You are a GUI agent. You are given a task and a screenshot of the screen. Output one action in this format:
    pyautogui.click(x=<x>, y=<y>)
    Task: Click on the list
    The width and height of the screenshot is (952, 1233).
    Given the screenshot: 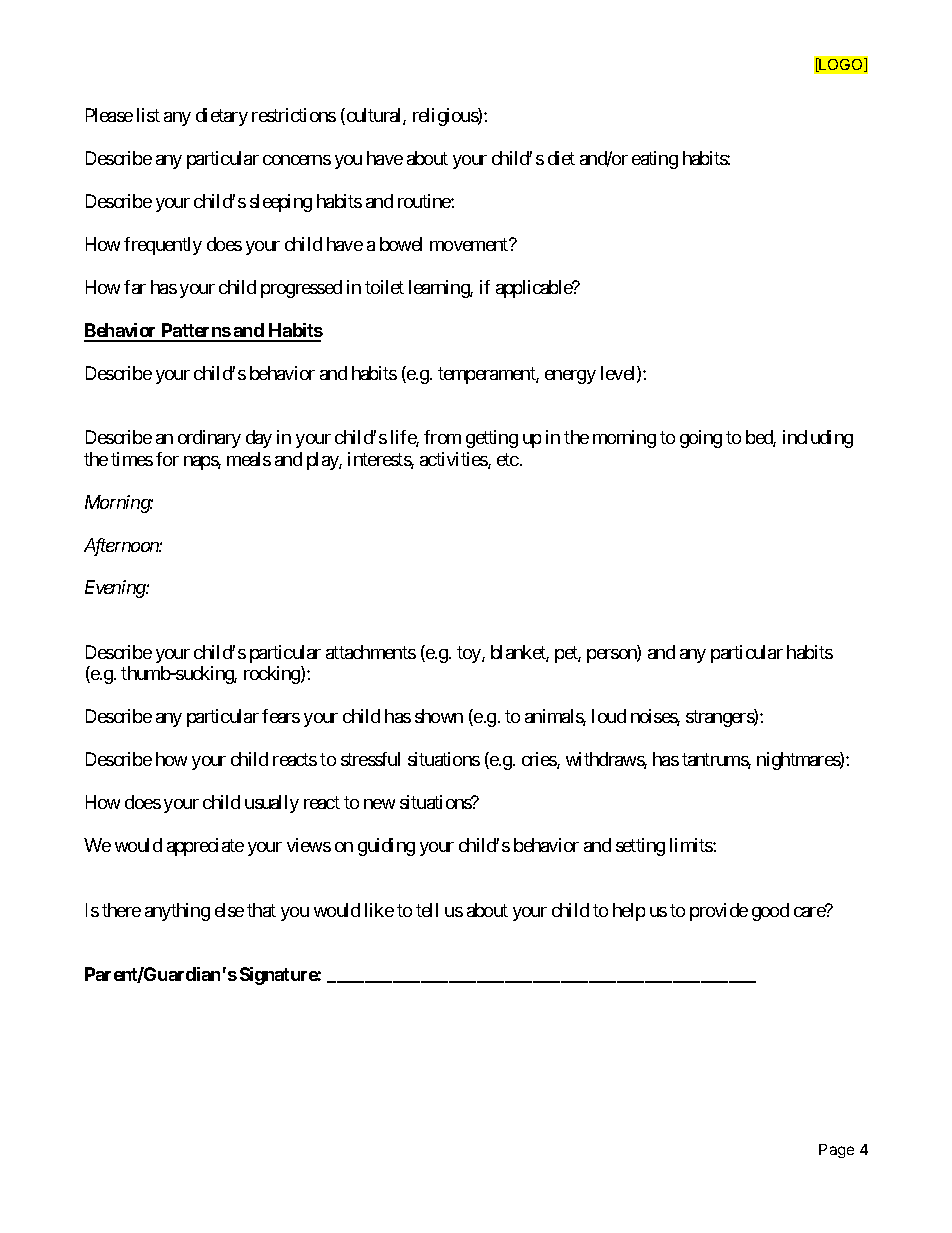 What is the action you would take?
    pyautogui.click(x=148, y=115)
